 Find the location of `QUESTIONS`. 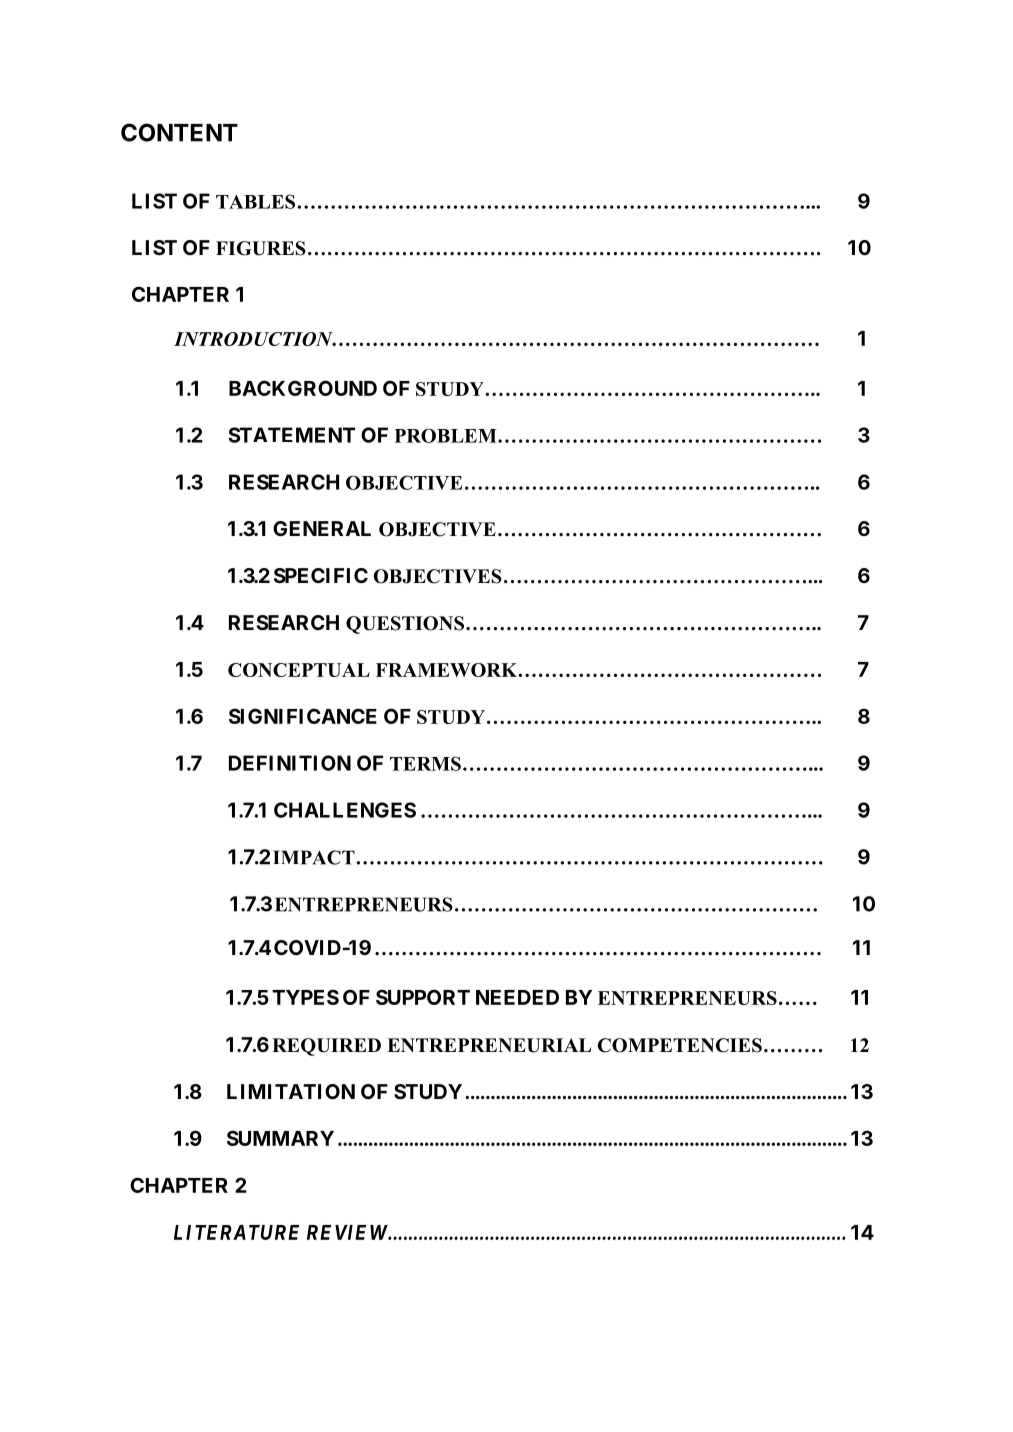

QUESTIONS is located at coordinates (405, 625).
